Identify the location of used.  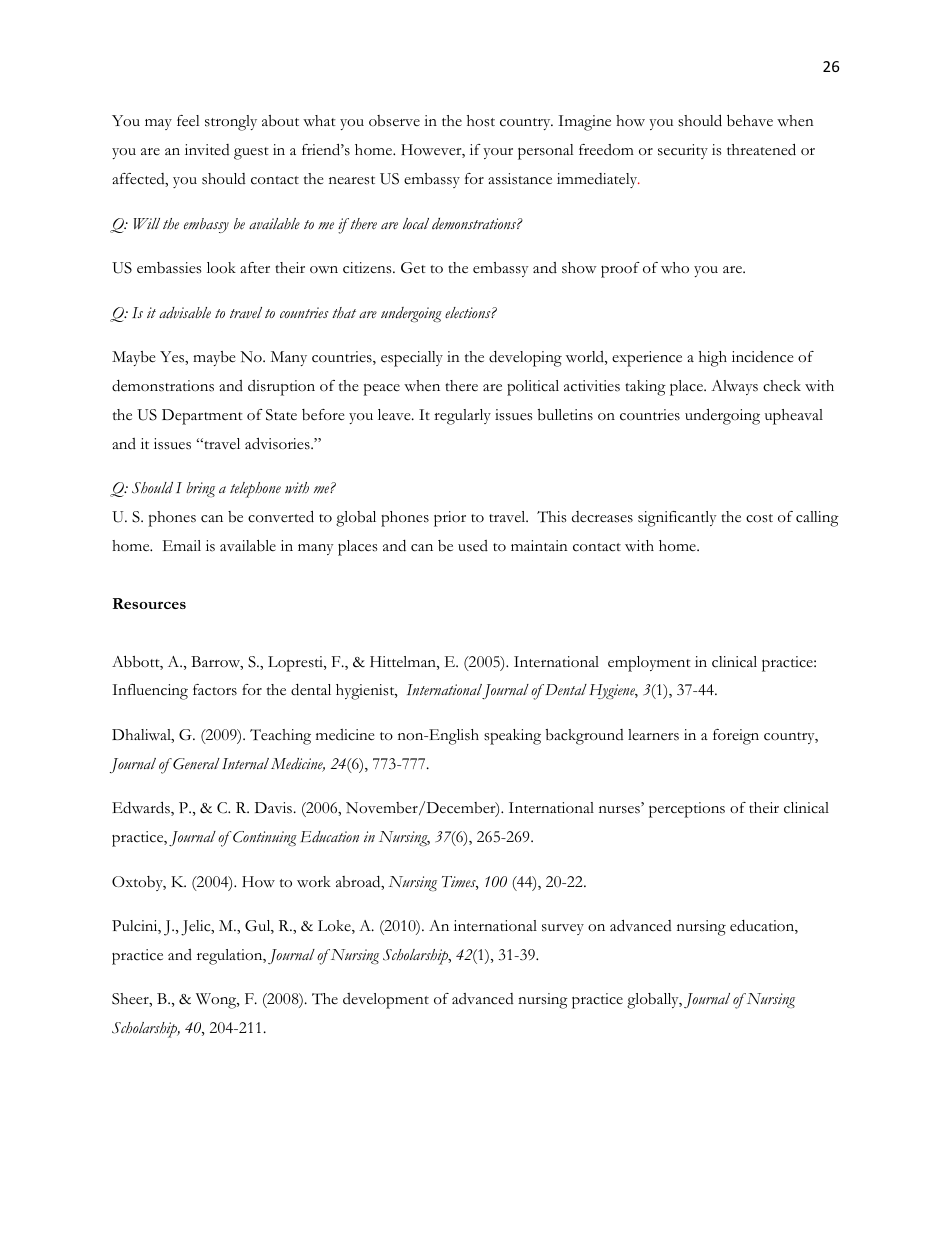
(473, 546).
